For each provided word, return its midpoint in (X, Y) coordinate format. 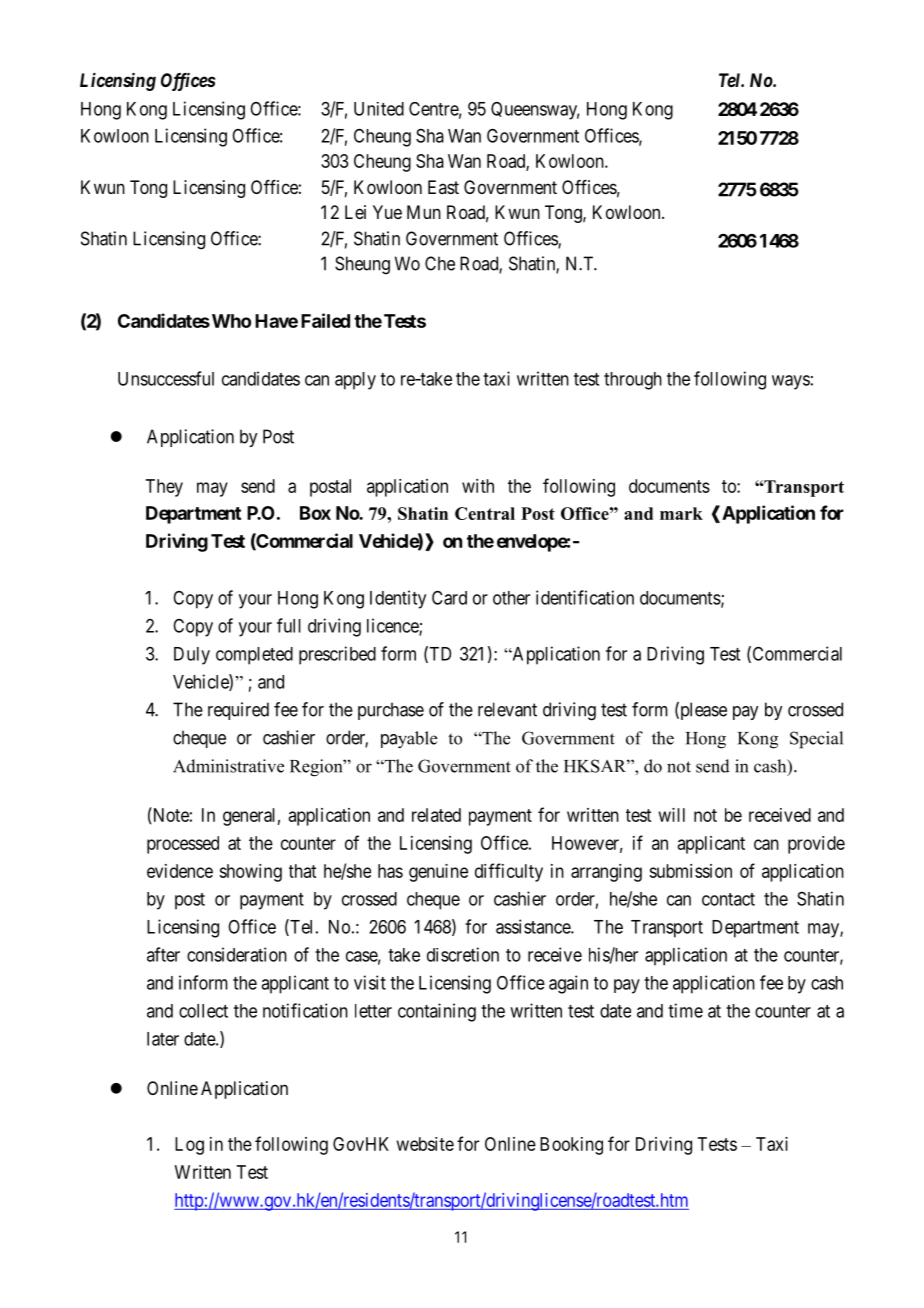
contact (728, 899)
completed (254, 656)
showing (250, 873)
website (425, 1144)
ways (791, 382)
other (511, 598)
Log (189, 1146)
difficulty (509, 872)
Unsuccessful (166, 378)
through (633, 381)
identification (585, 597)
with (478, 486)
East (443, 187)
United (379, 109)
